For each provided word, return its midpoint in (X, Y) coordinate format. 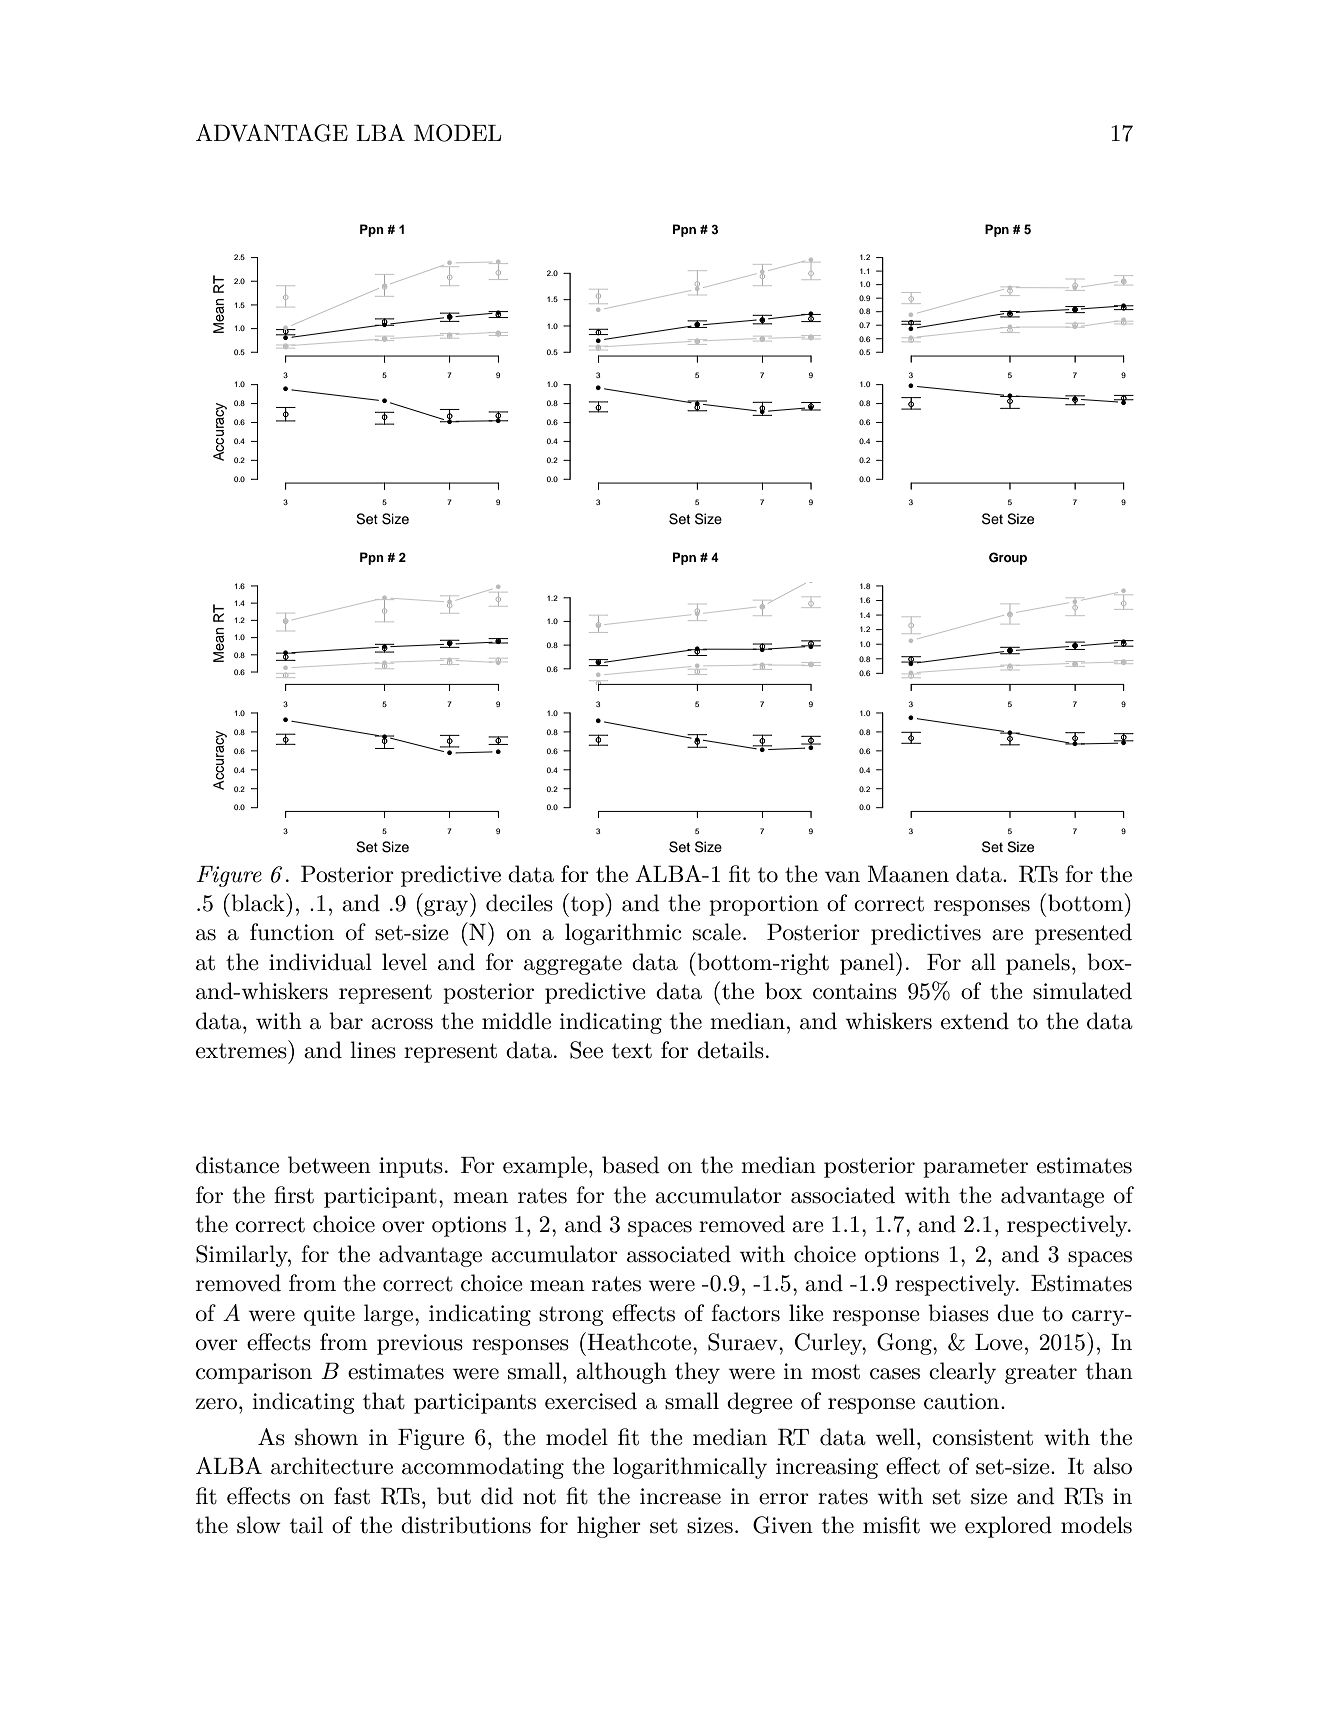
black (258, 902)
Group (1008, 558)
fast (352, 1496)
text (632, 1051)
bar (346, 1021)
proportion (764, 905)
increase (680, 1496)
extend (975, 1021)
